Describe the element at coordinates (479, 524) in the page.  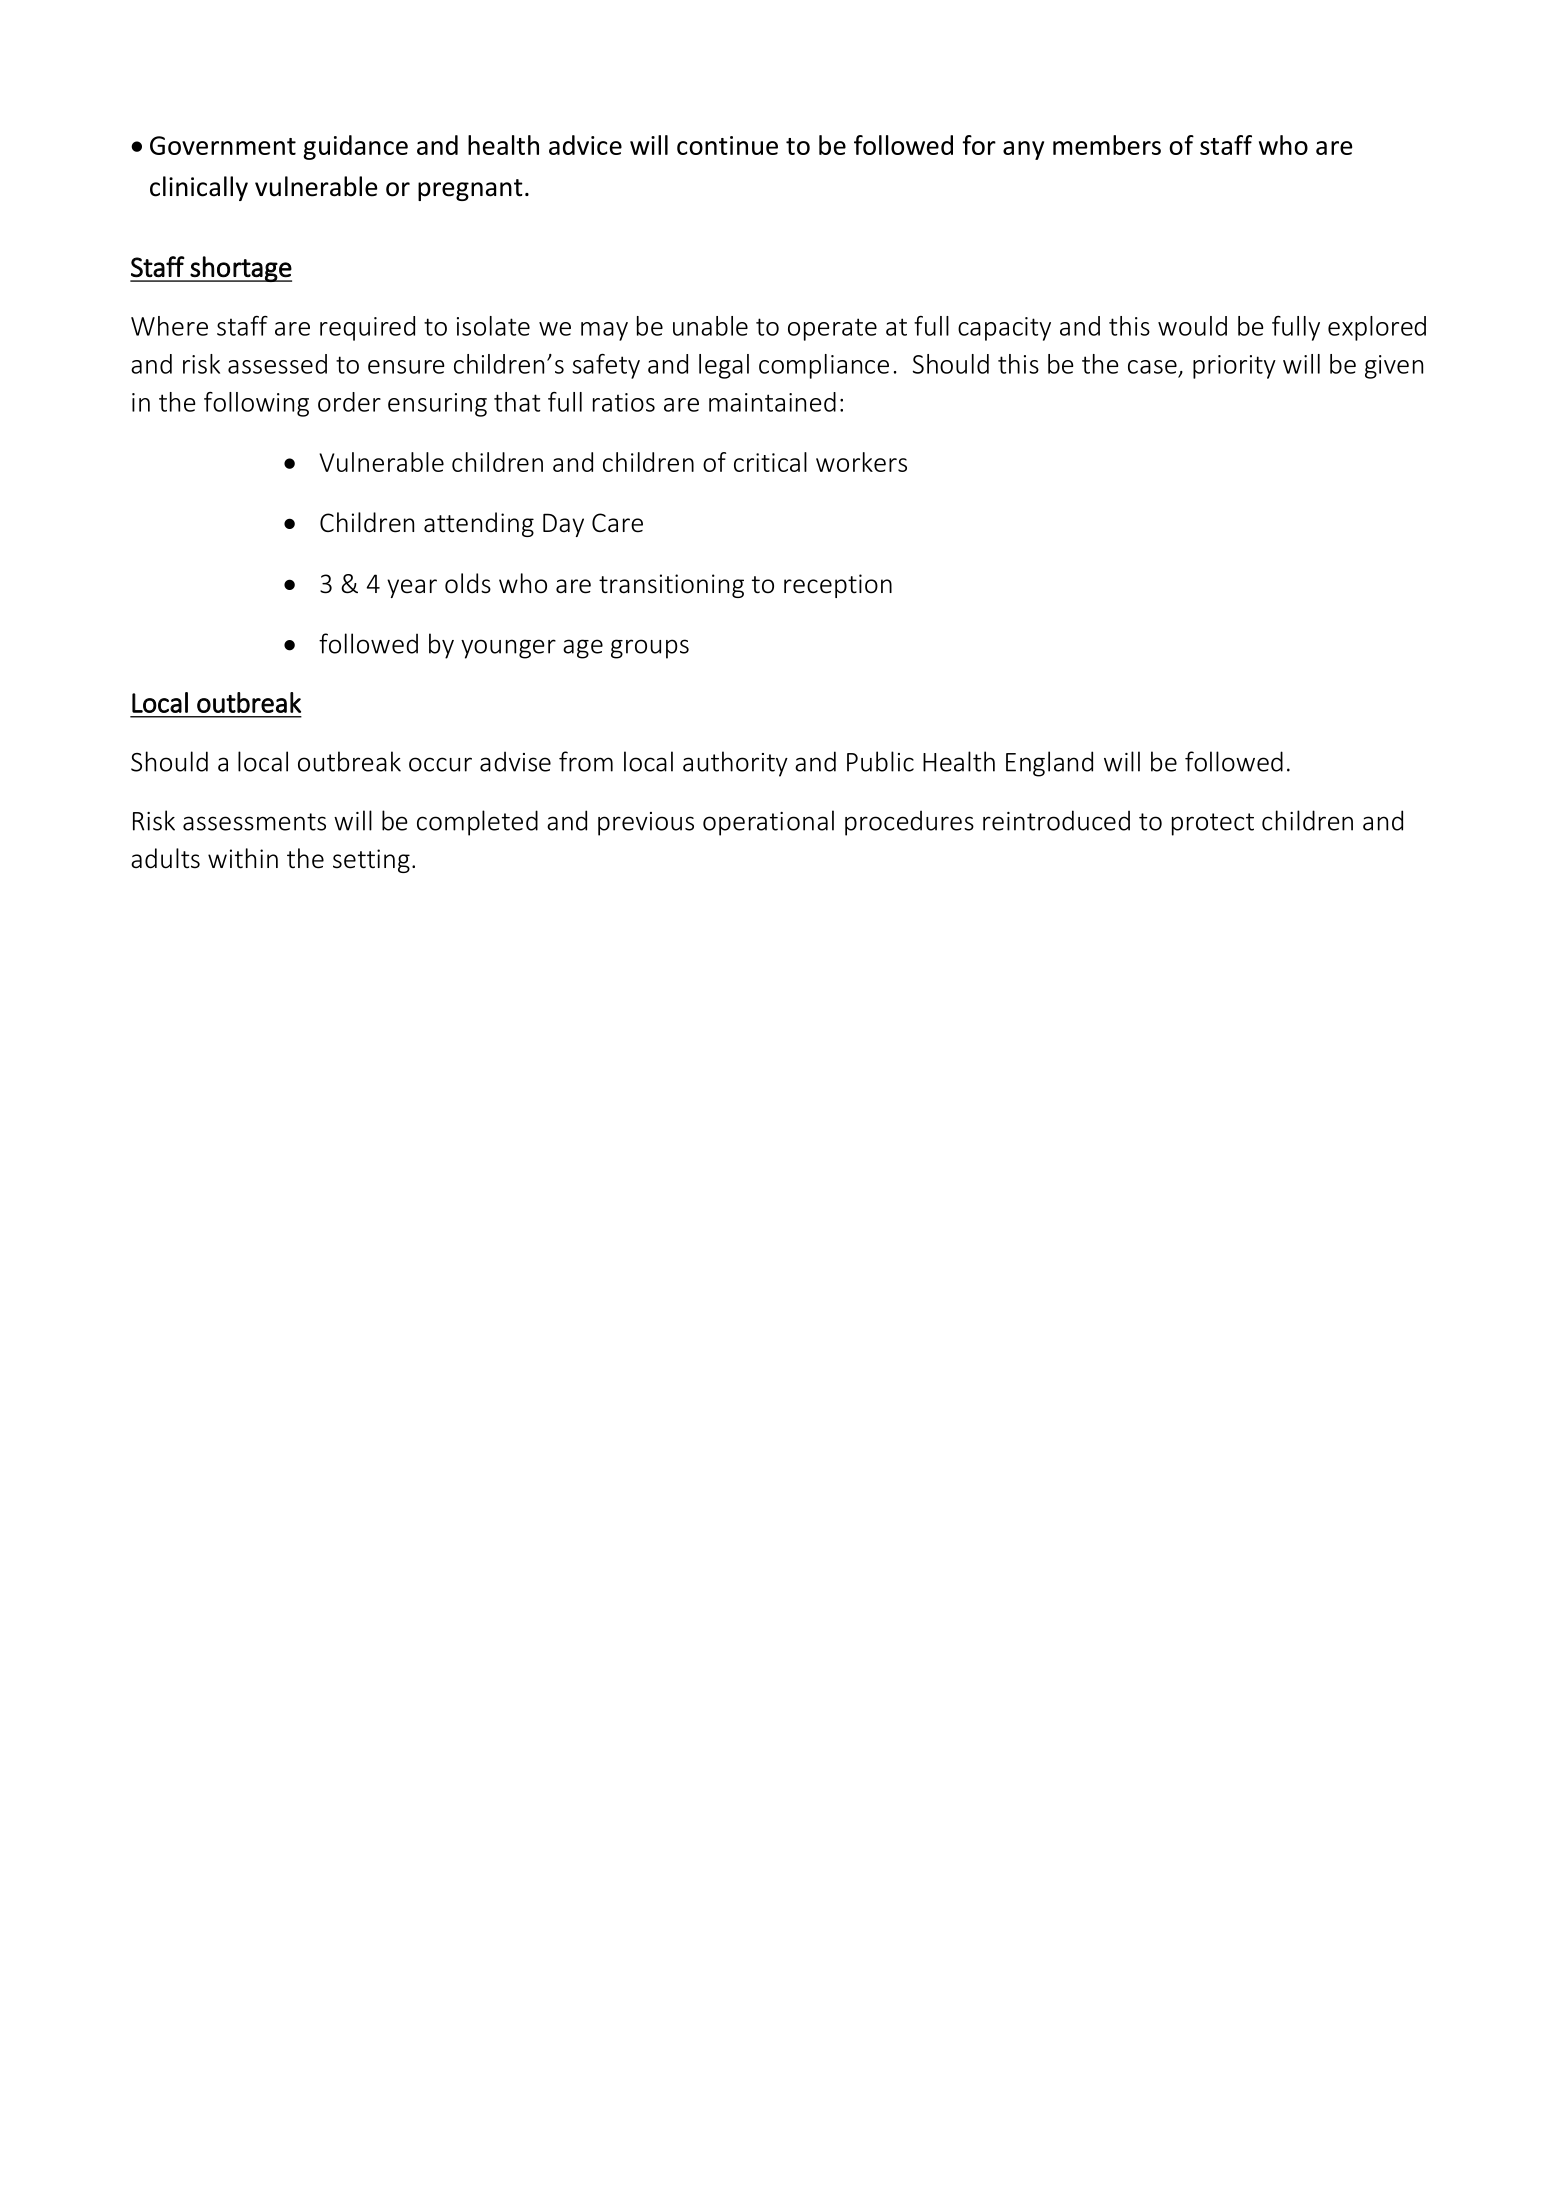
I see `attending` at that location.
